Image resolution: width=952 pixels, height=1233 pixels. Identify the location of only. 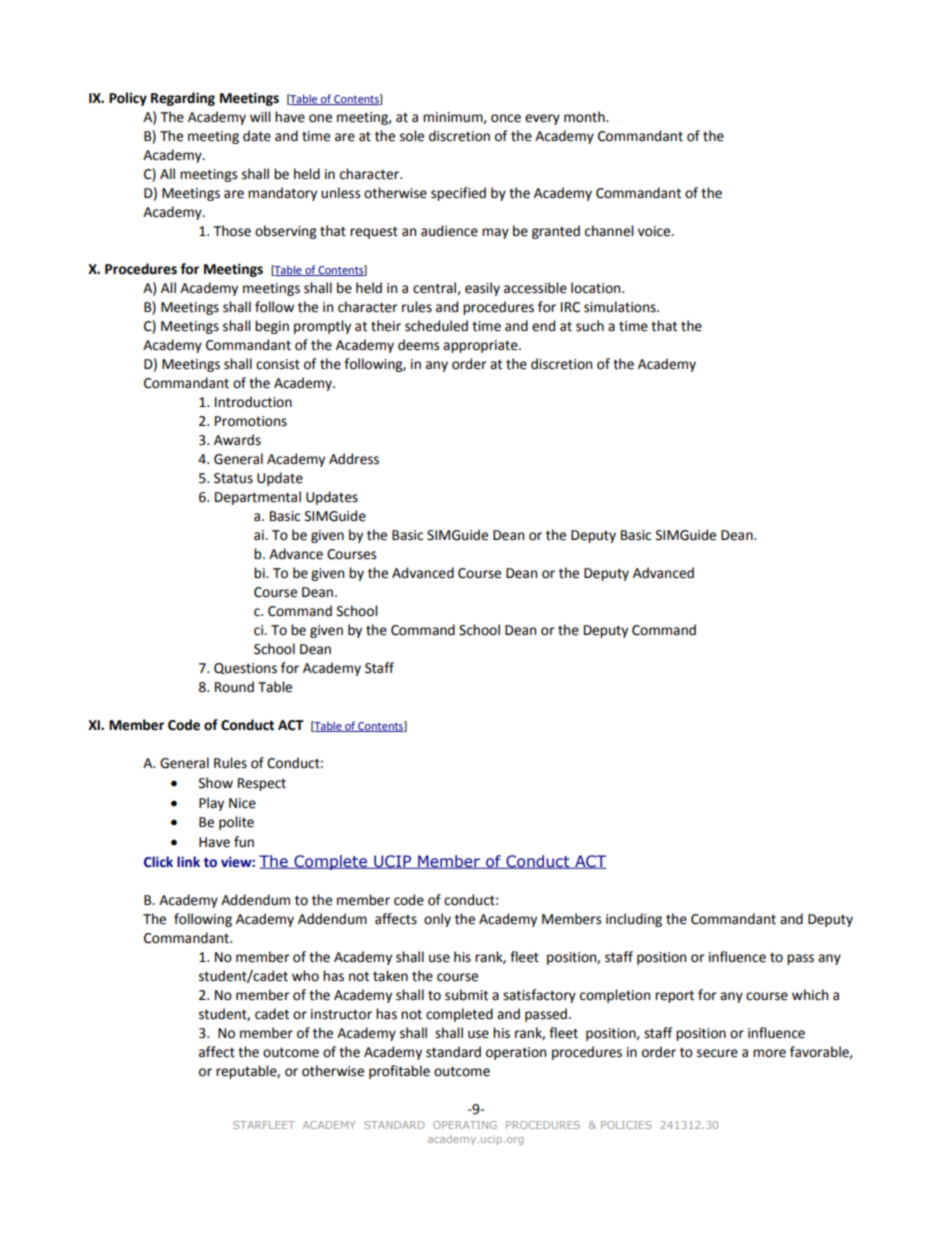
(437, 920).
